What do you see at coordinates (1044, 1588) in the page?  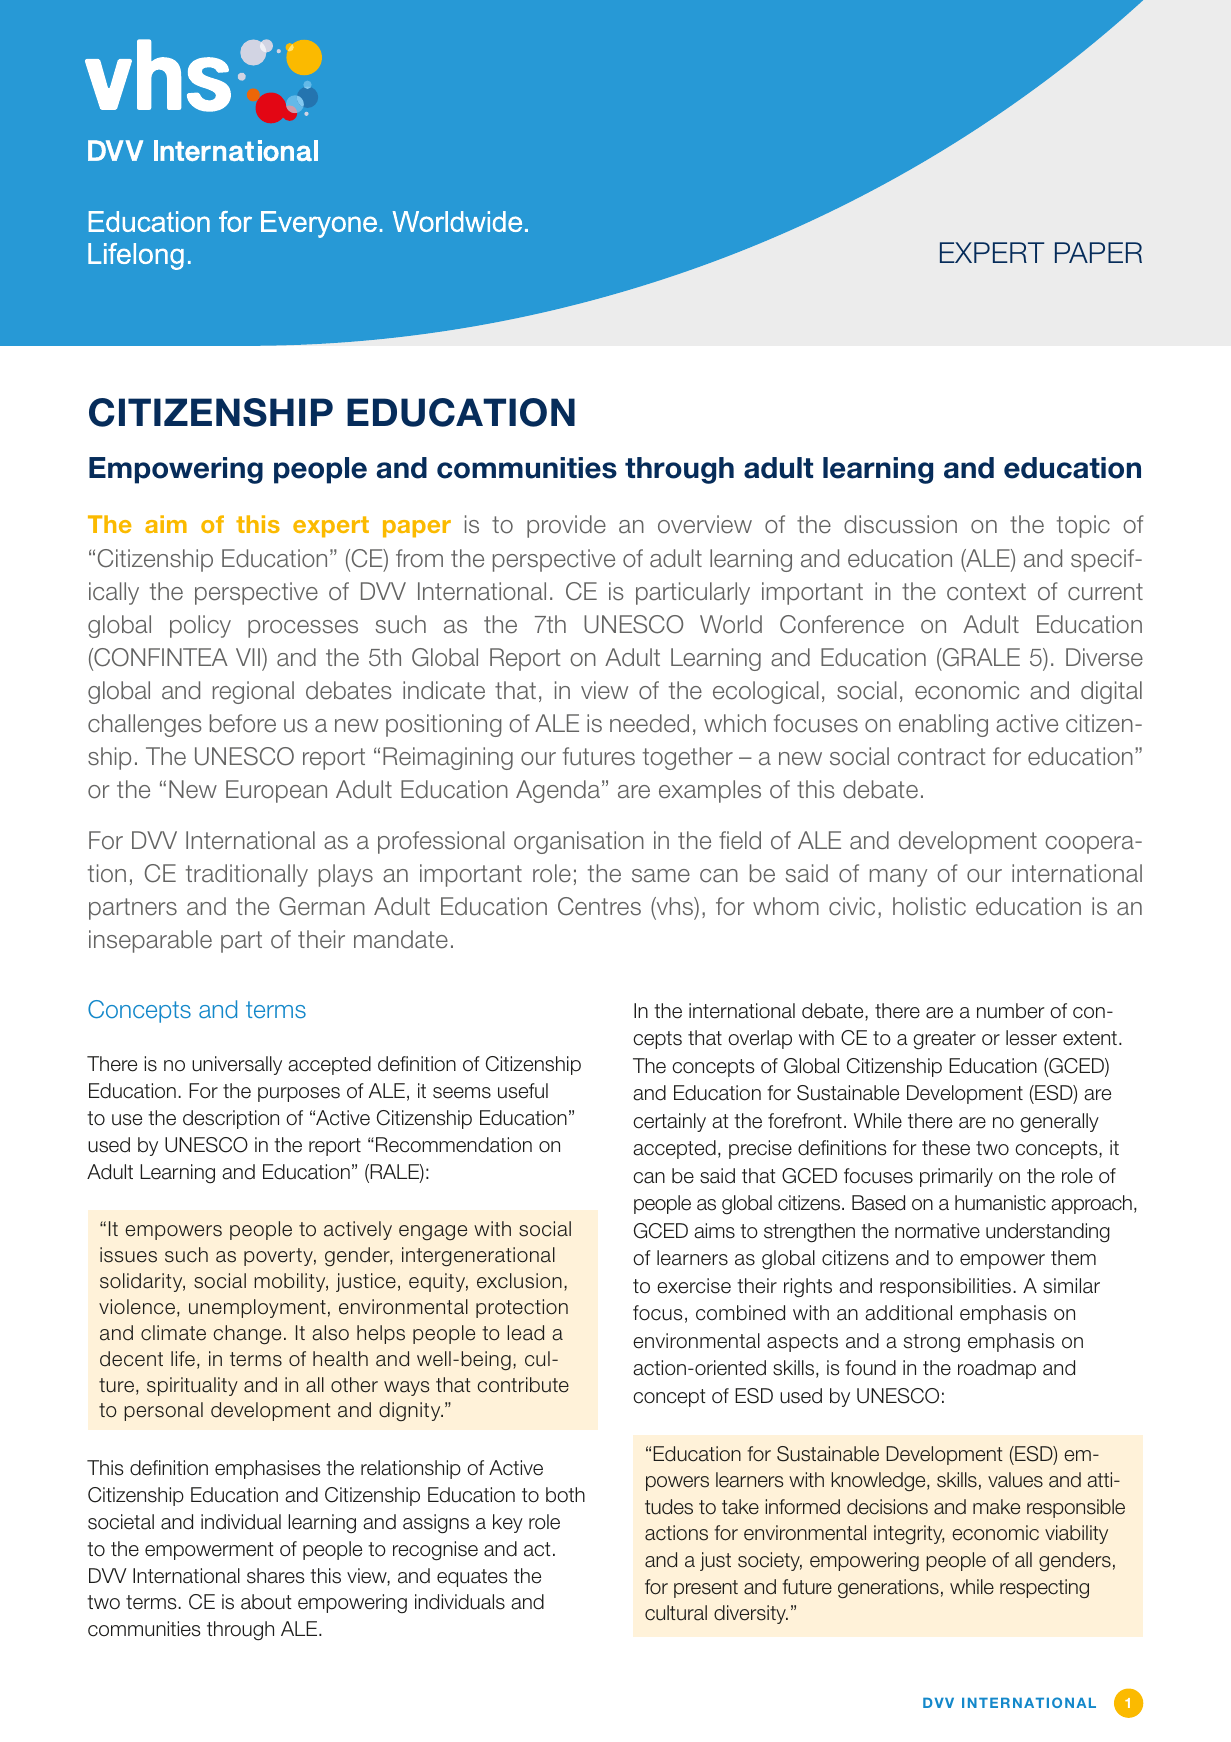 I see `respecting` at bounding box center [1044, 1588].
